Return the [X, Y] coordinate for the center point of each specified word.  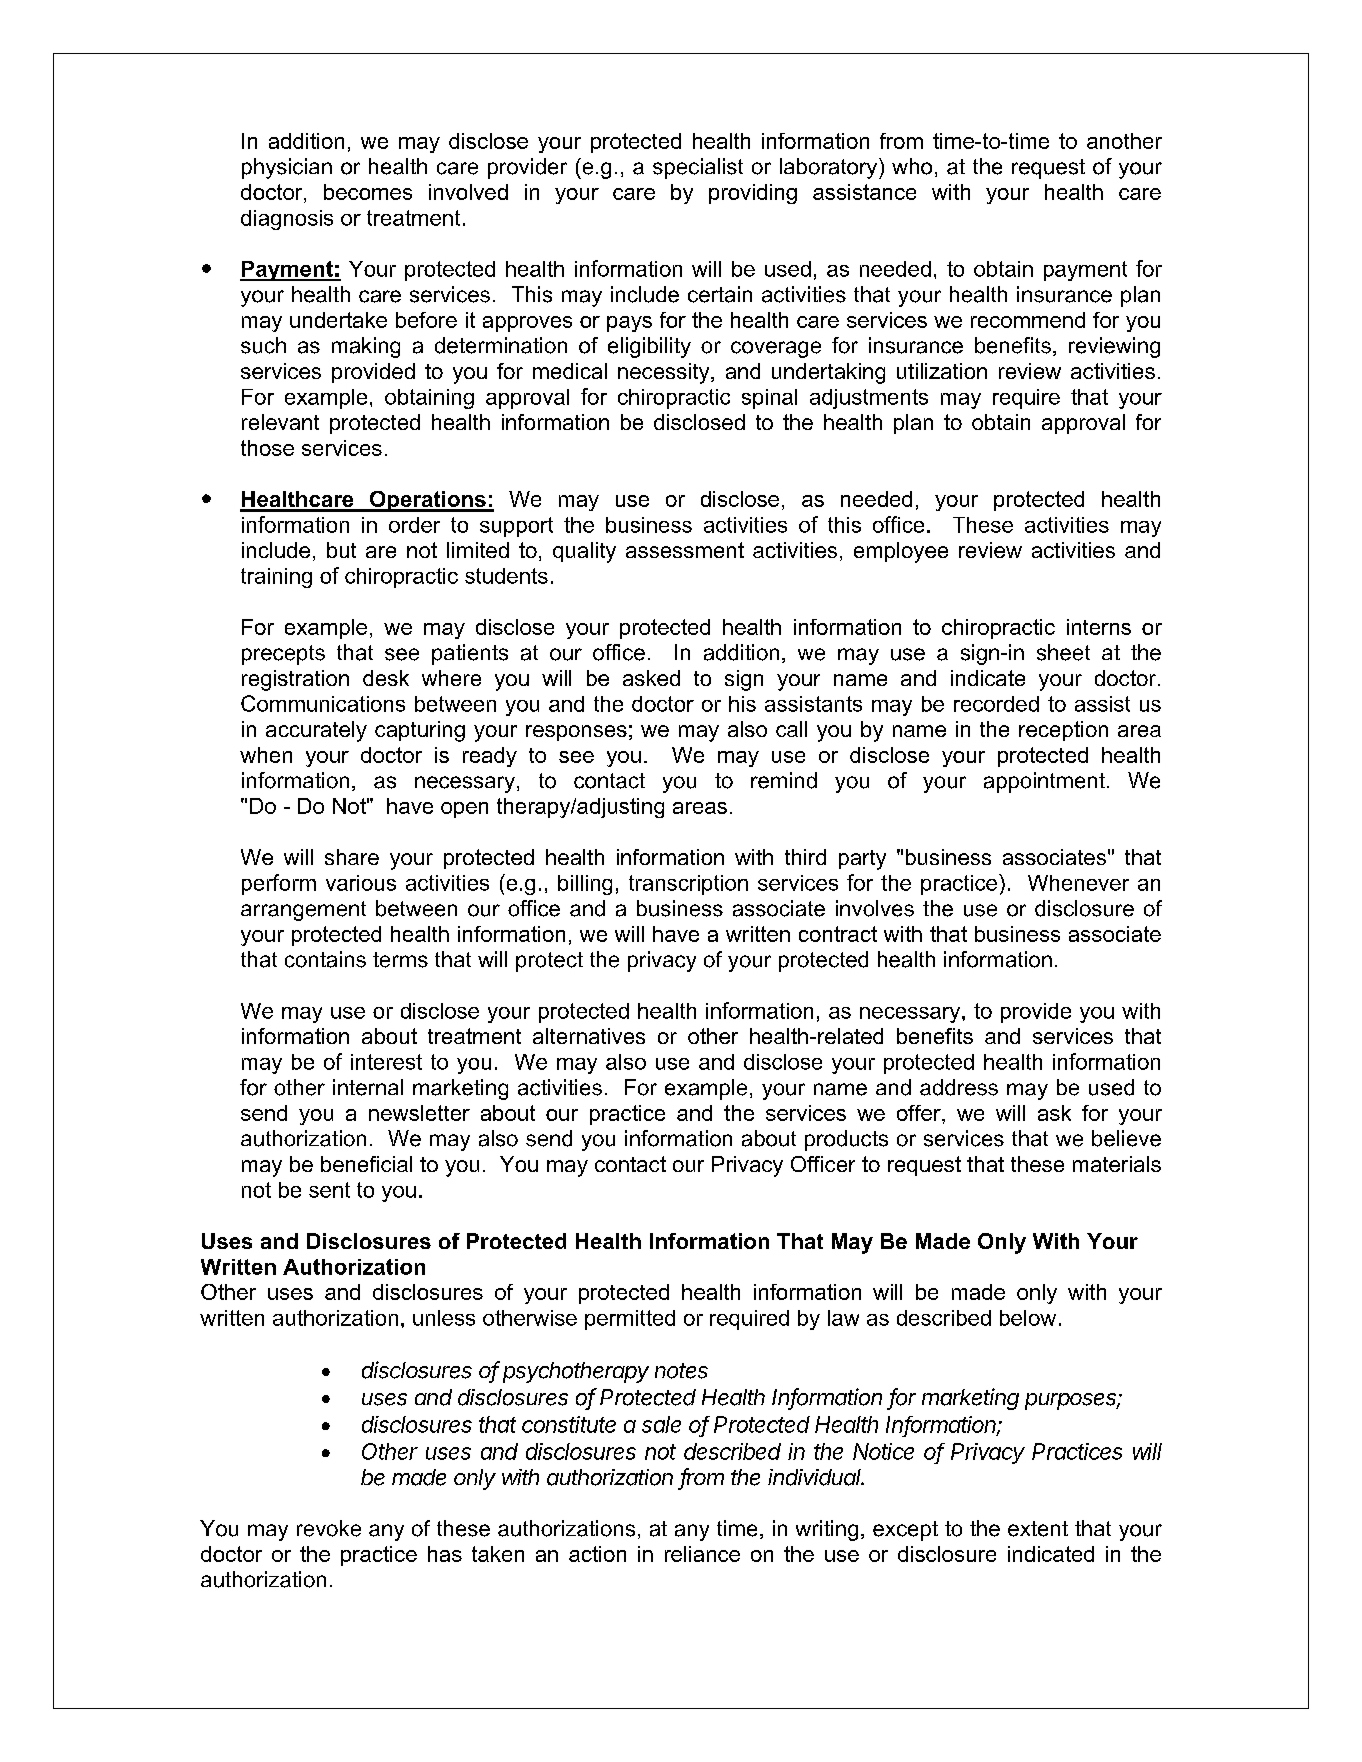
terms [400, 960]
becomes [368, 192]
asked [651, 678]
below [1028, 1318]
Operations [427, 501]
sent [329, 1190]
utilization [942, 371]
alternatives [589, 1036]
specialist [698, 168]
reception [1063, 731]
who [912, 166]
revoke [329, 1528]
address [959, 1087]
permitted [630, 1320]
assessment [685, 550]
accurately [316, 731]
